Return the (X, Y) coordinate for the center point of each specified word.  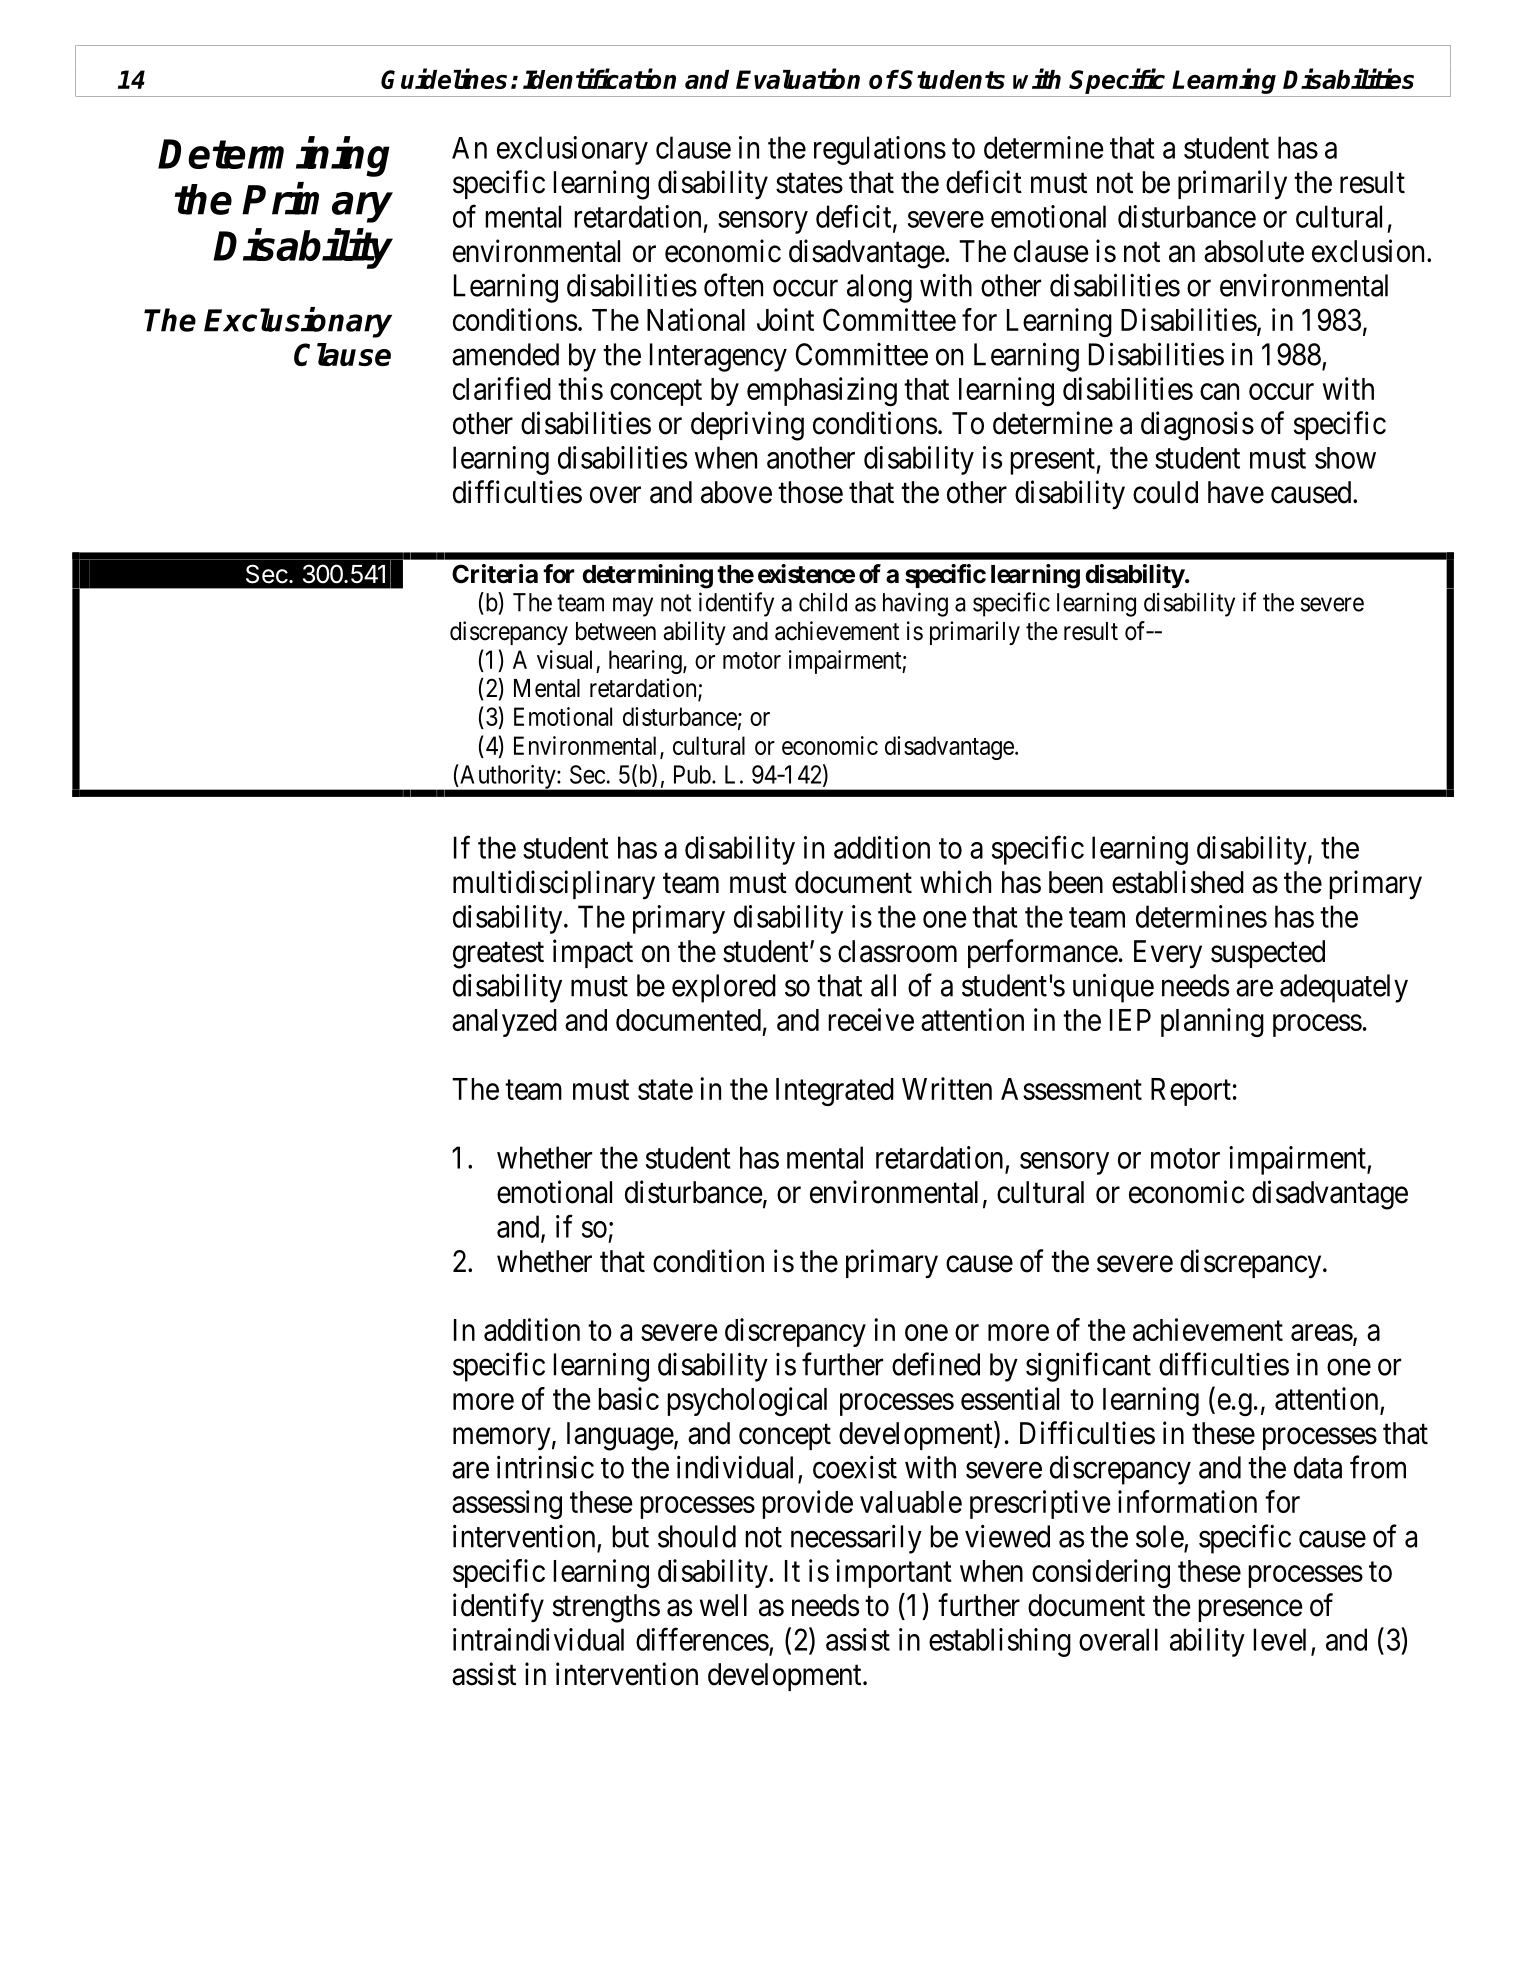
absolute (1254, 251)
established (1178, 882)
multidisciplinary (554, 885)
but (630, 1536)
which (955, 882)
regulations (880, 150)
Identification (599, 78)
